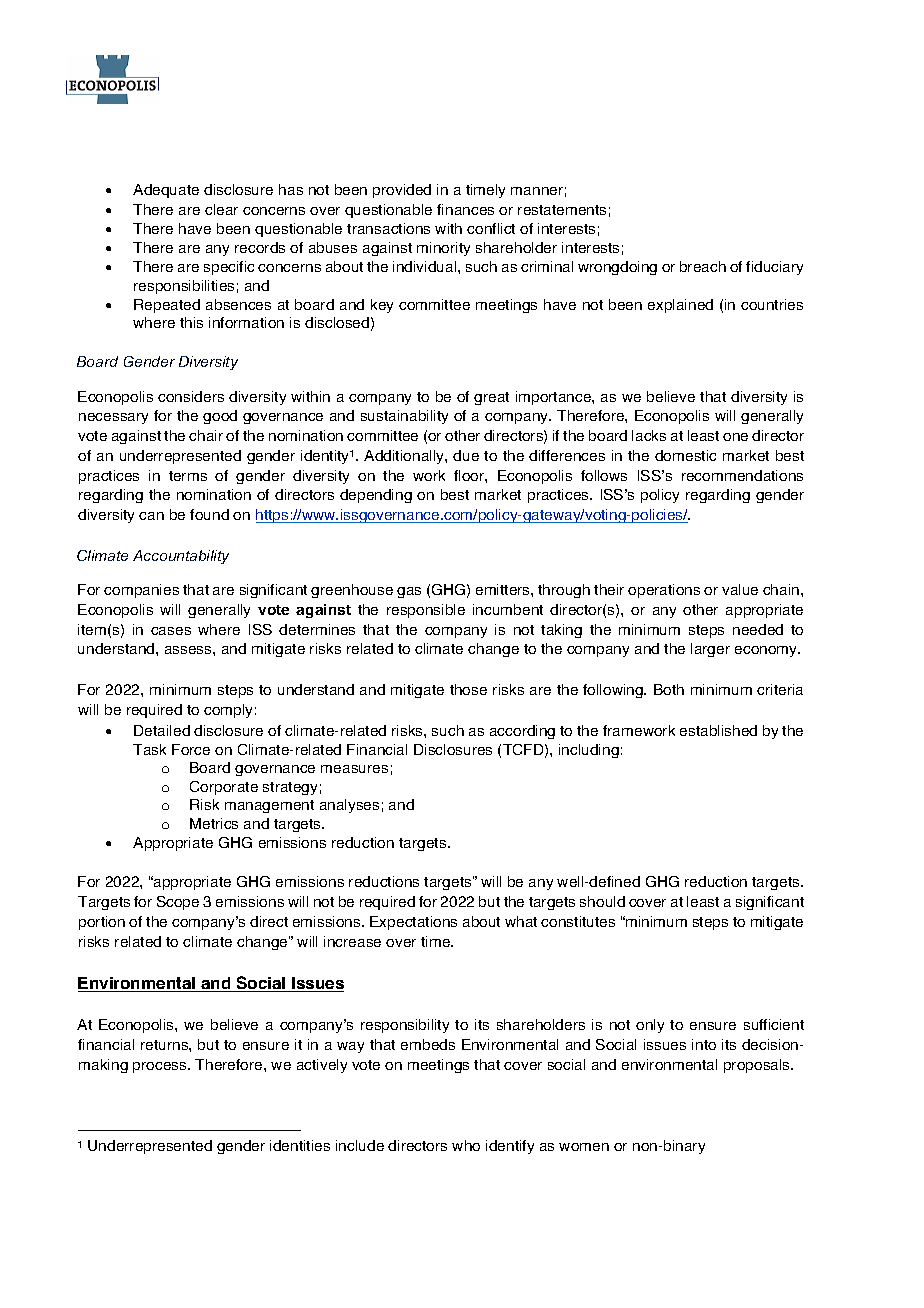  Describe the element at coordinates (300, 1145) in the screenshot. I see `identities` at that location.
